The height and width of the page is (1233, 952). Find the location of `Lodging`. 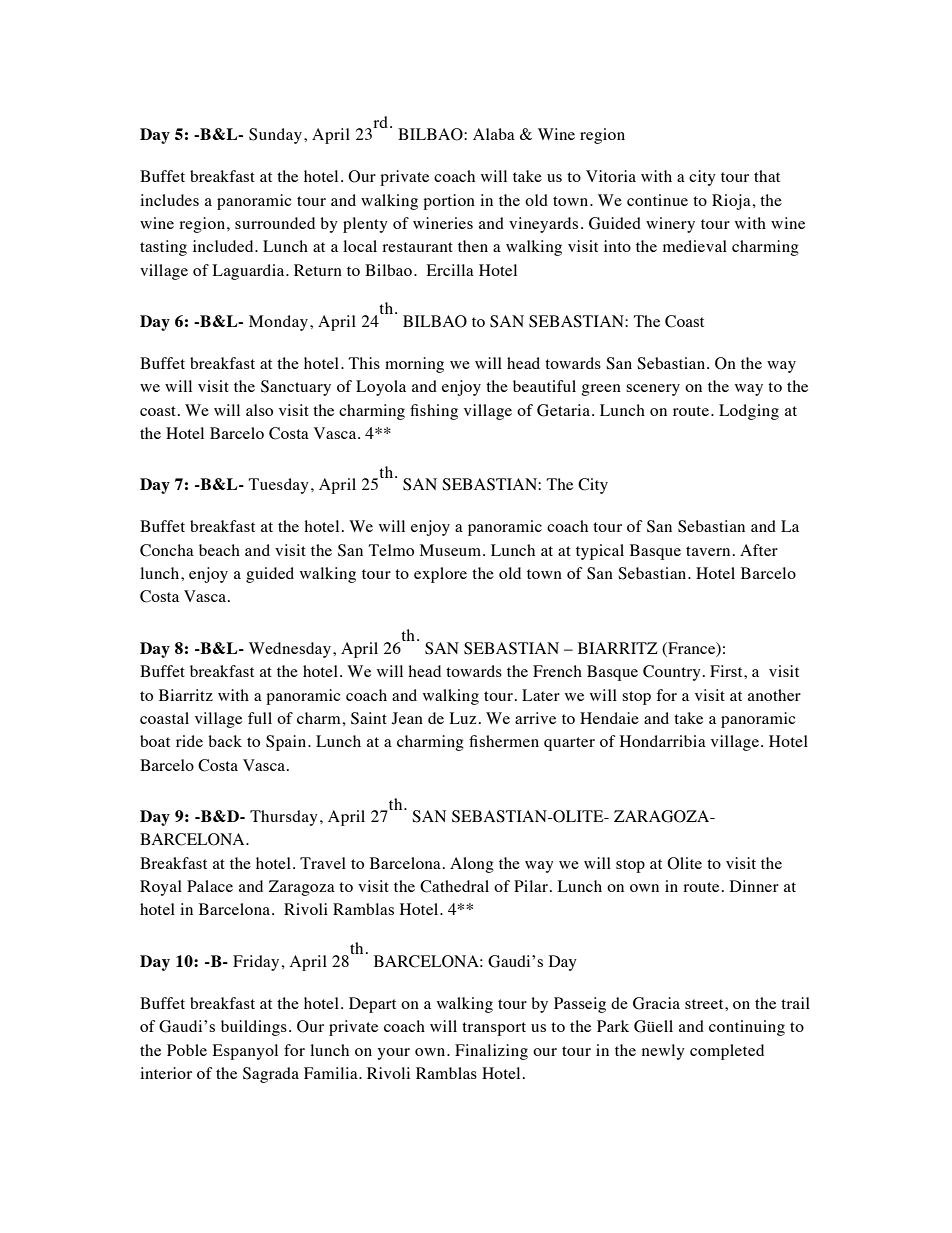

Lodging is located at coordinates (749, 412).
